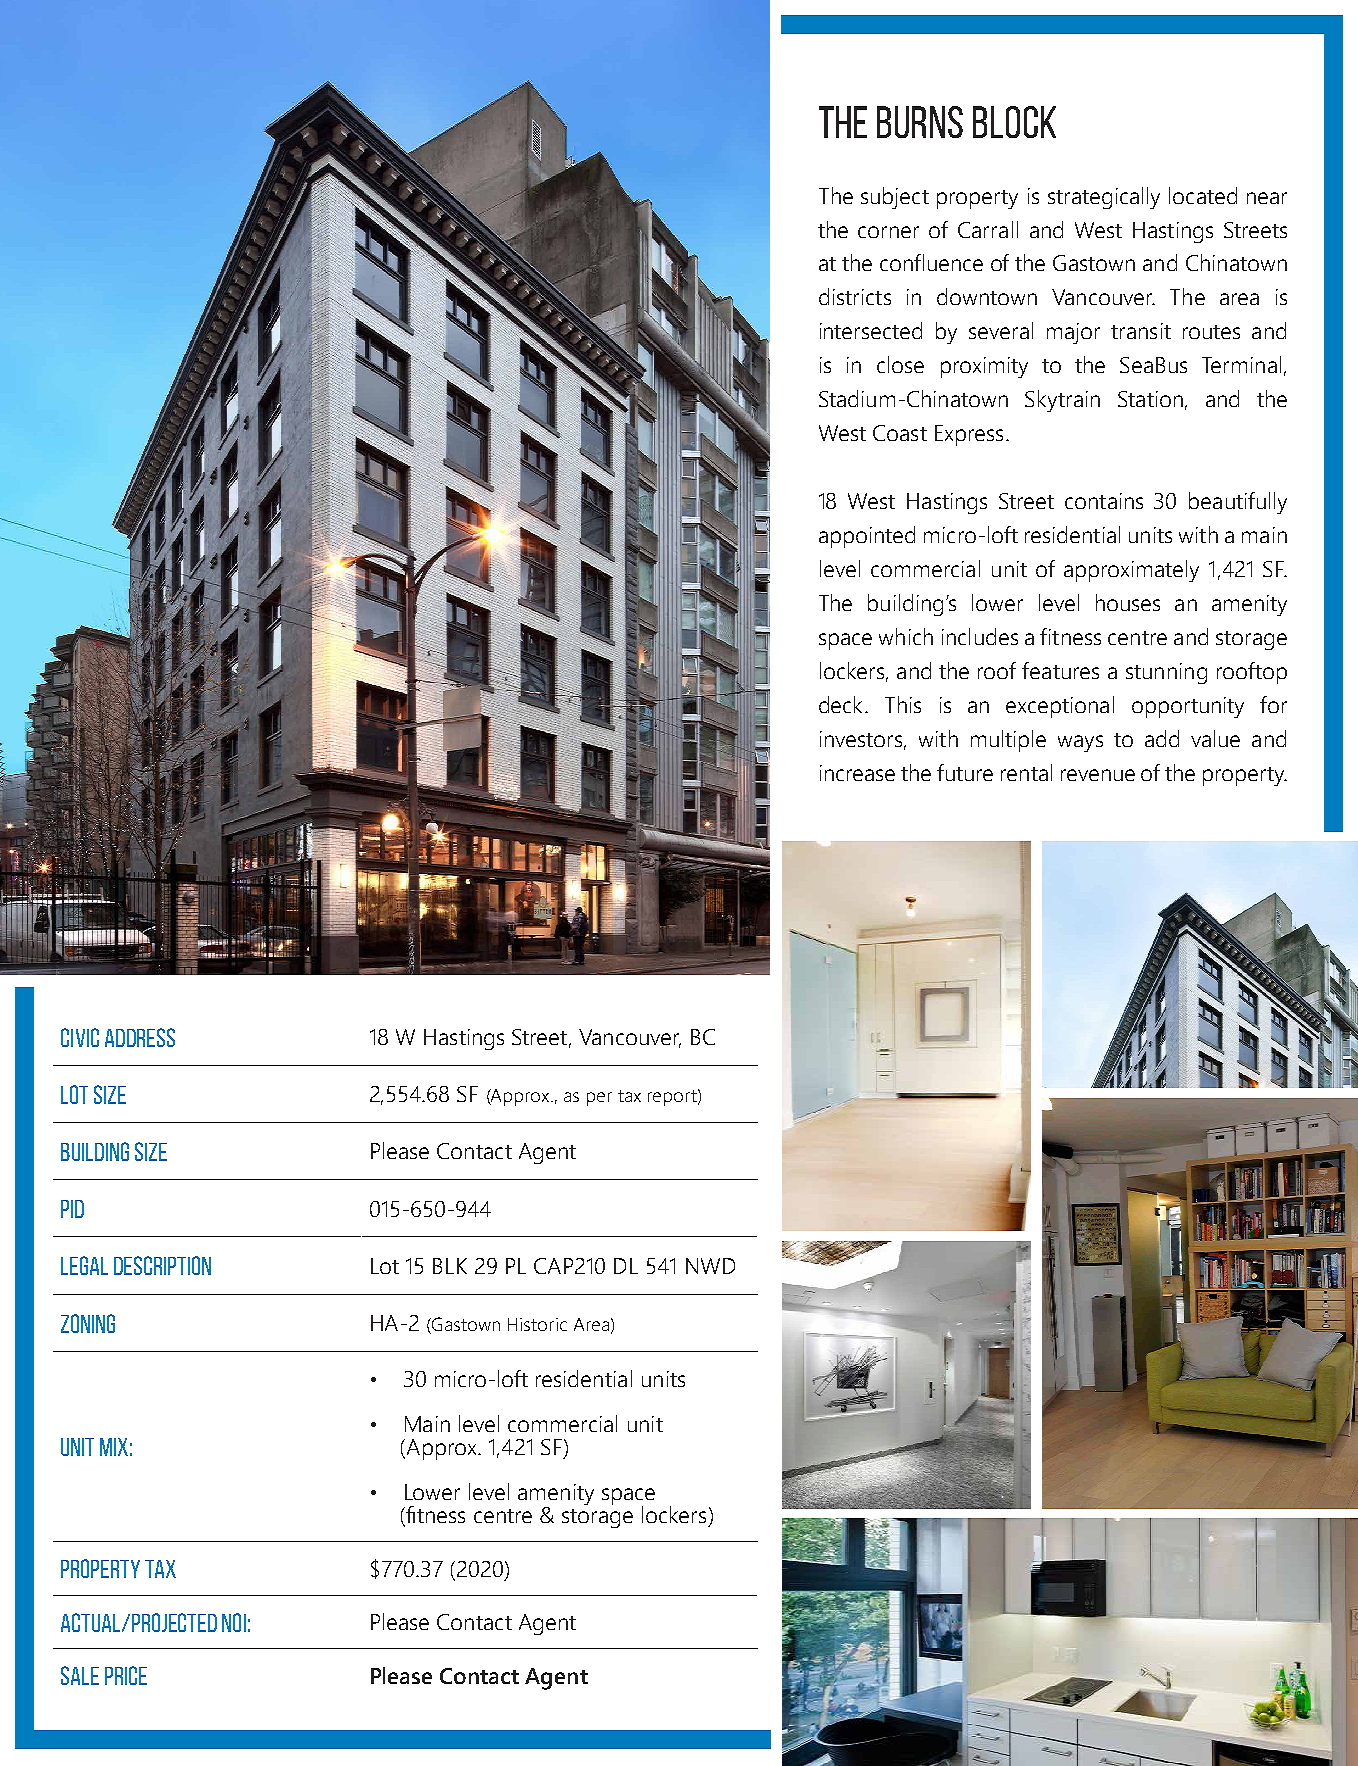 The width and height of the screenshot is (1358, 1766). Describe the element at coordinates (1098, 775) in the screenshot. I see `revenue` at that location.
